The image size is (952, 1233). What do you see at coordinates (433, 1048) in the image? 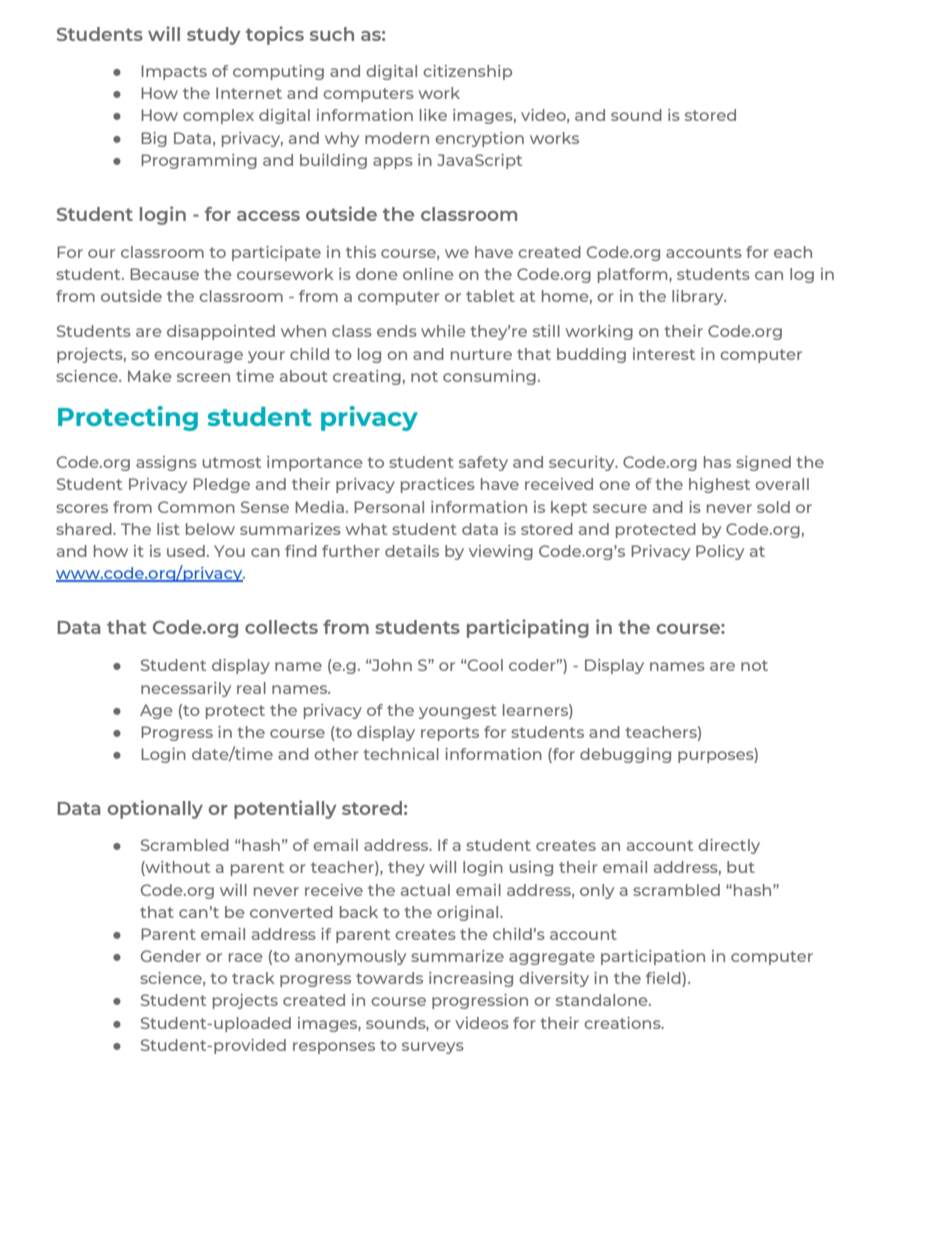
I see `surveys` at bounding box center [433, 1048].
